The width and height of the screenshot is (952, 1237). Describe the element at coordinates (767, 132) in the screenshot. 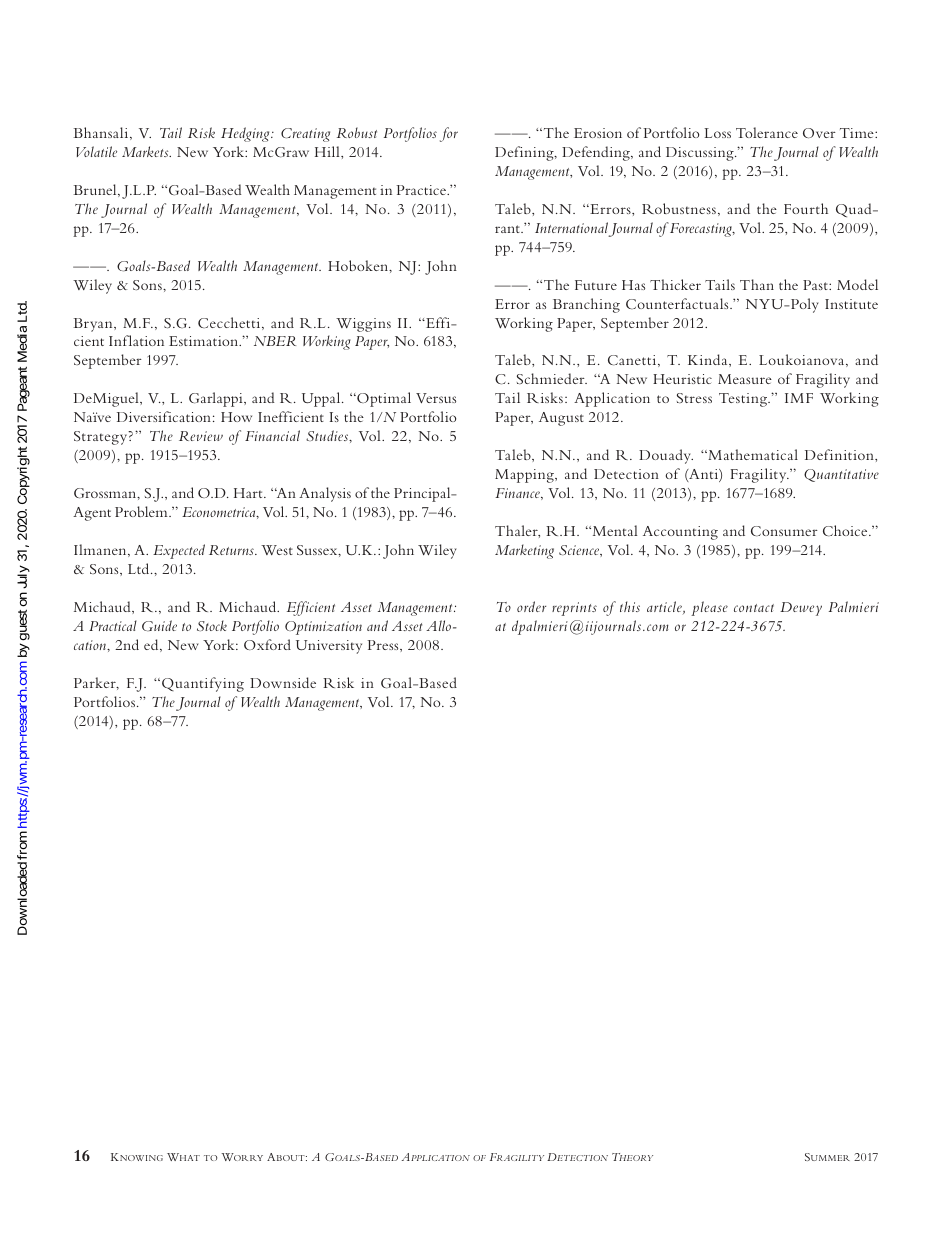

I see `Tolerance` at that location.
